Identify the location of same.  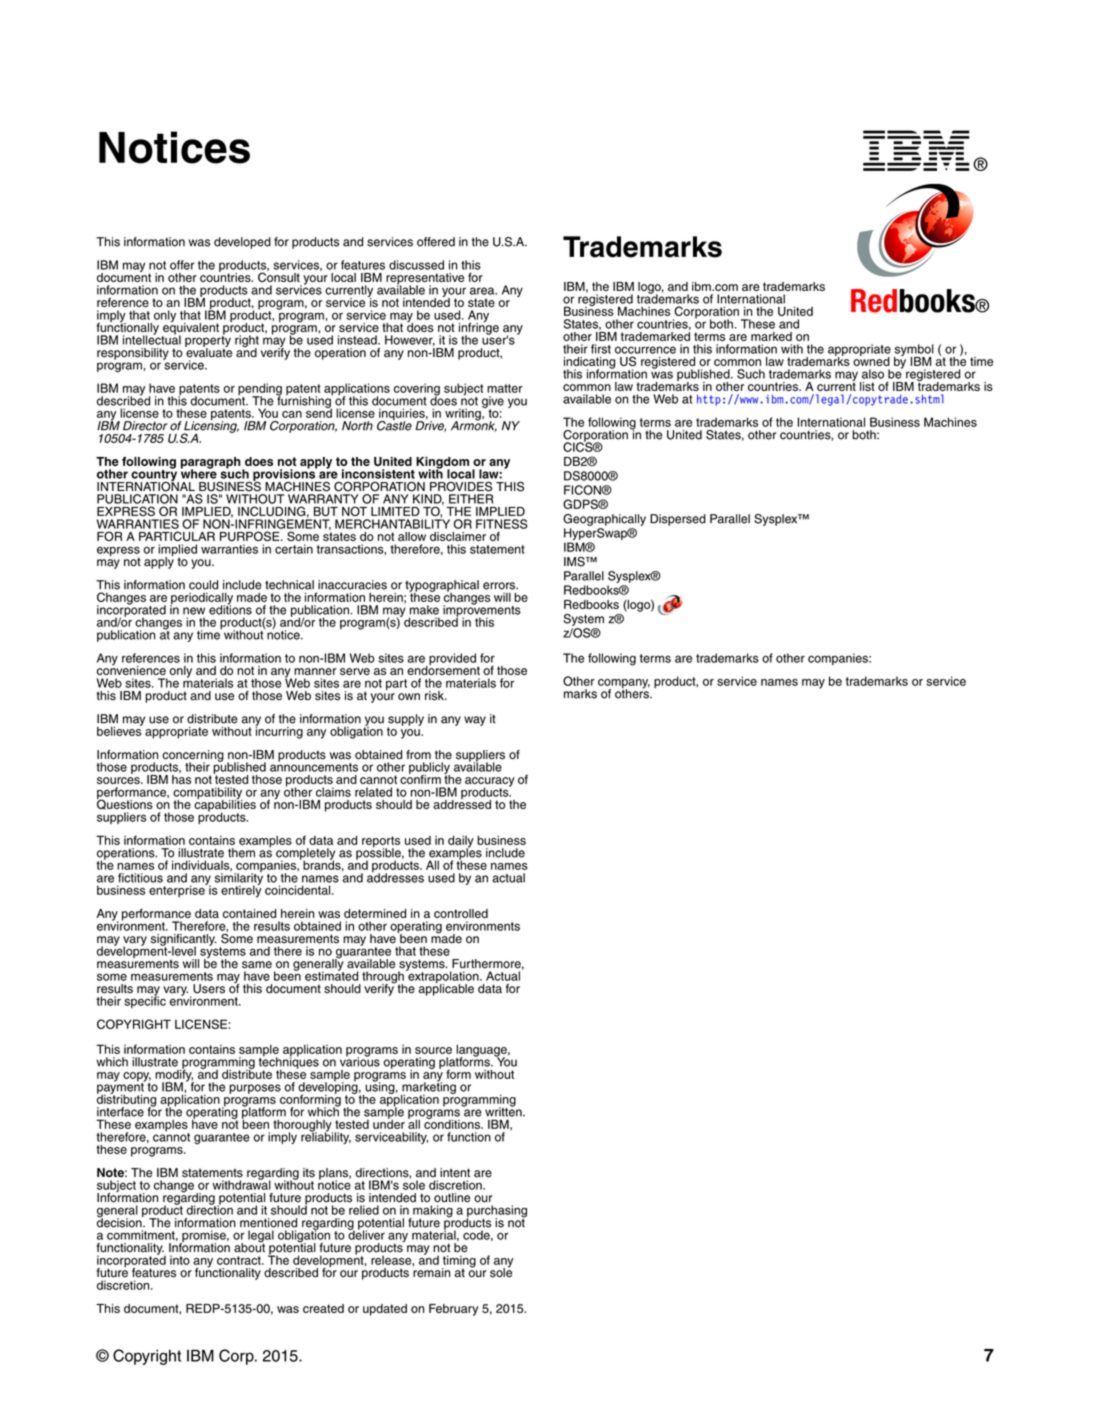
(257, 965).
